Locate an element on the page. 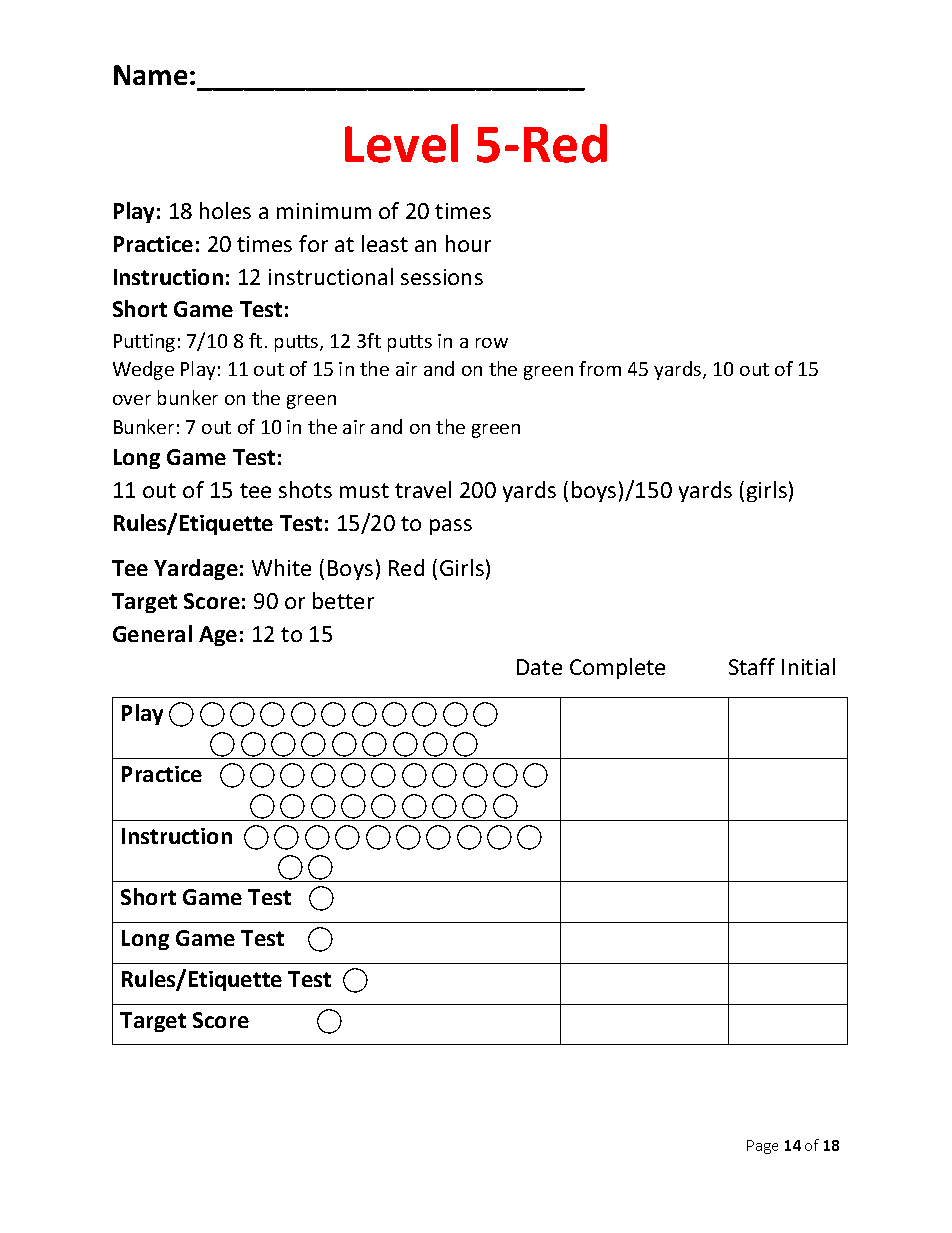 The width and height of the document is (952, 1233). General is located at coordinates (152, 633).
